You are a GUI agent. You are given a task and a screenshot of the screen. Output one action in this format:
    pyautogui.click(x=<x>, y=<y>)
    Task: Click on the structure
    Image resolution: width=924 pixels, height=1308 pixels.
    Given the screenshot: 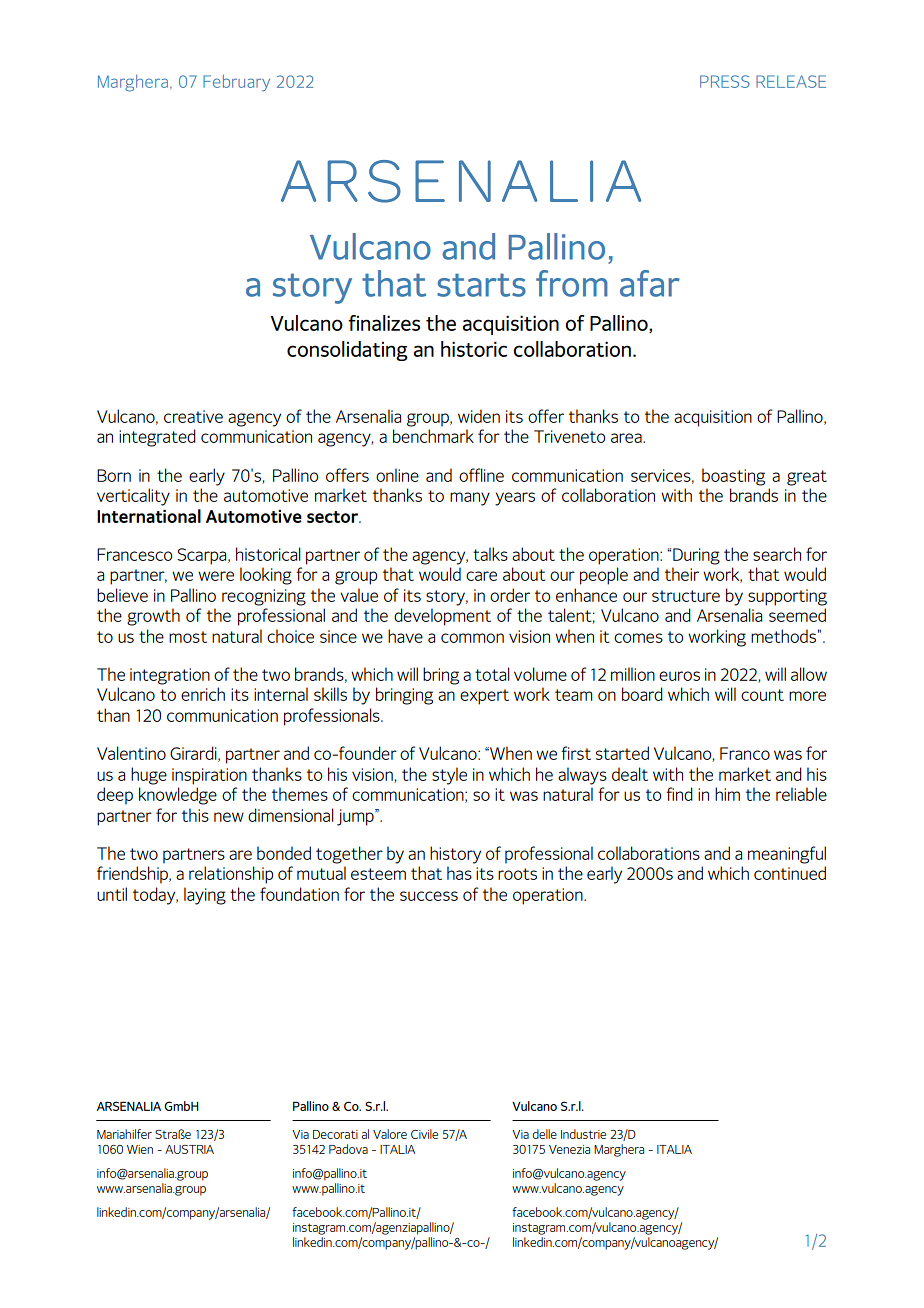 What is the action you would take?
    pyautogui.click(x=686, y=596)
